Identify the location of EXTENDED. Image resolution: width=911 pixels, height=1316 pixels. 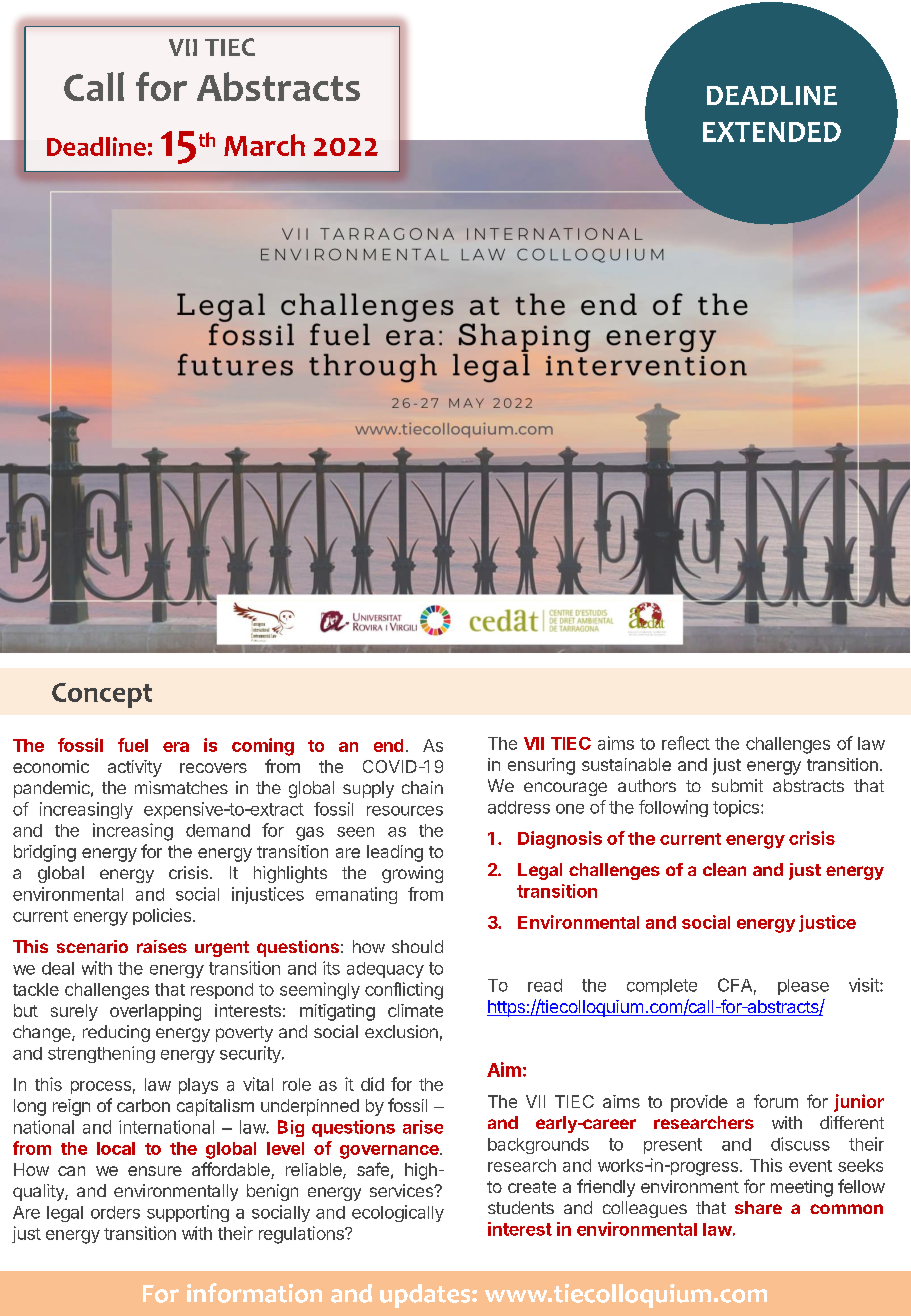
(772, 132).
